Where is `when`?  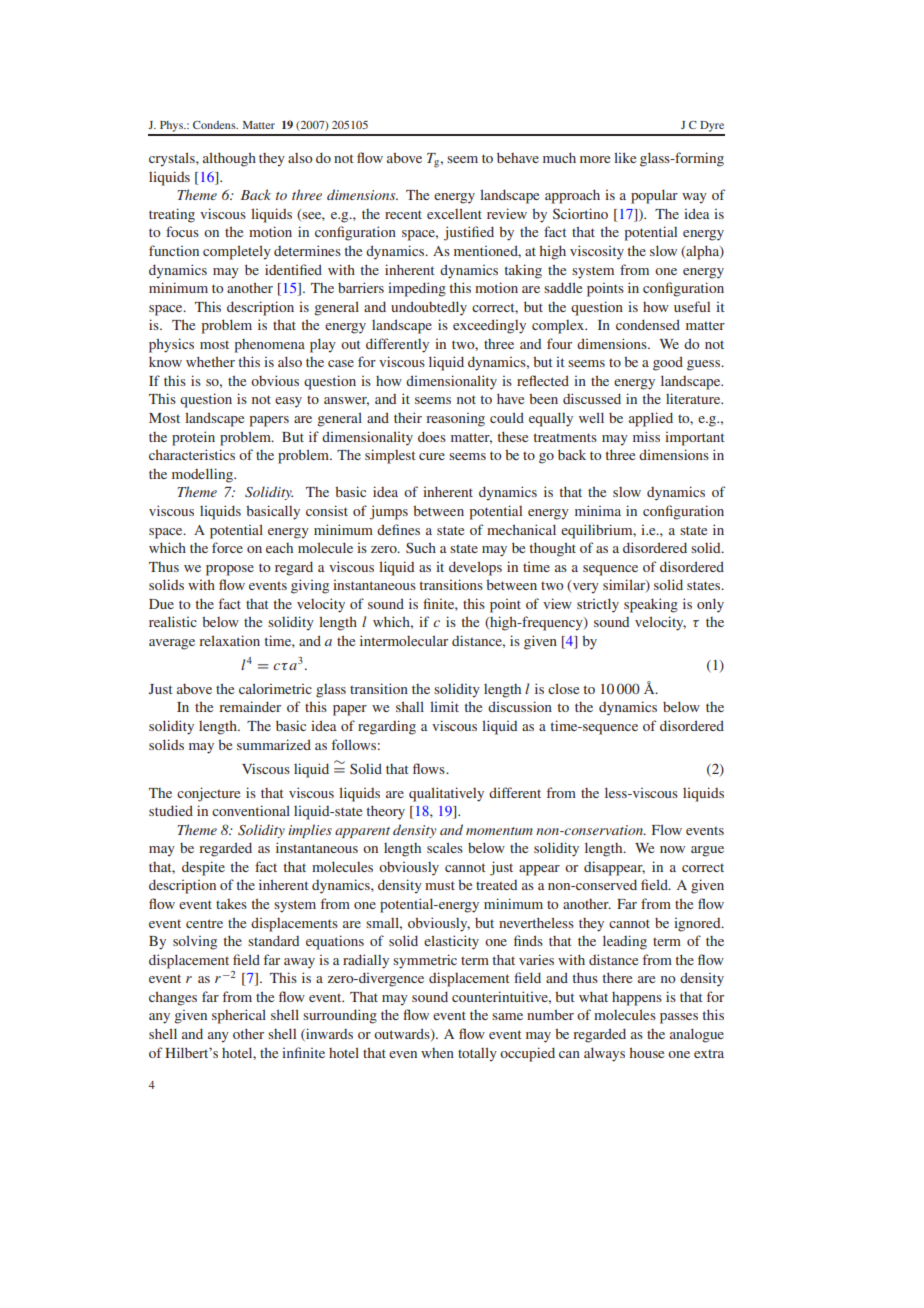 when is located at coordinates (437, 1053).
